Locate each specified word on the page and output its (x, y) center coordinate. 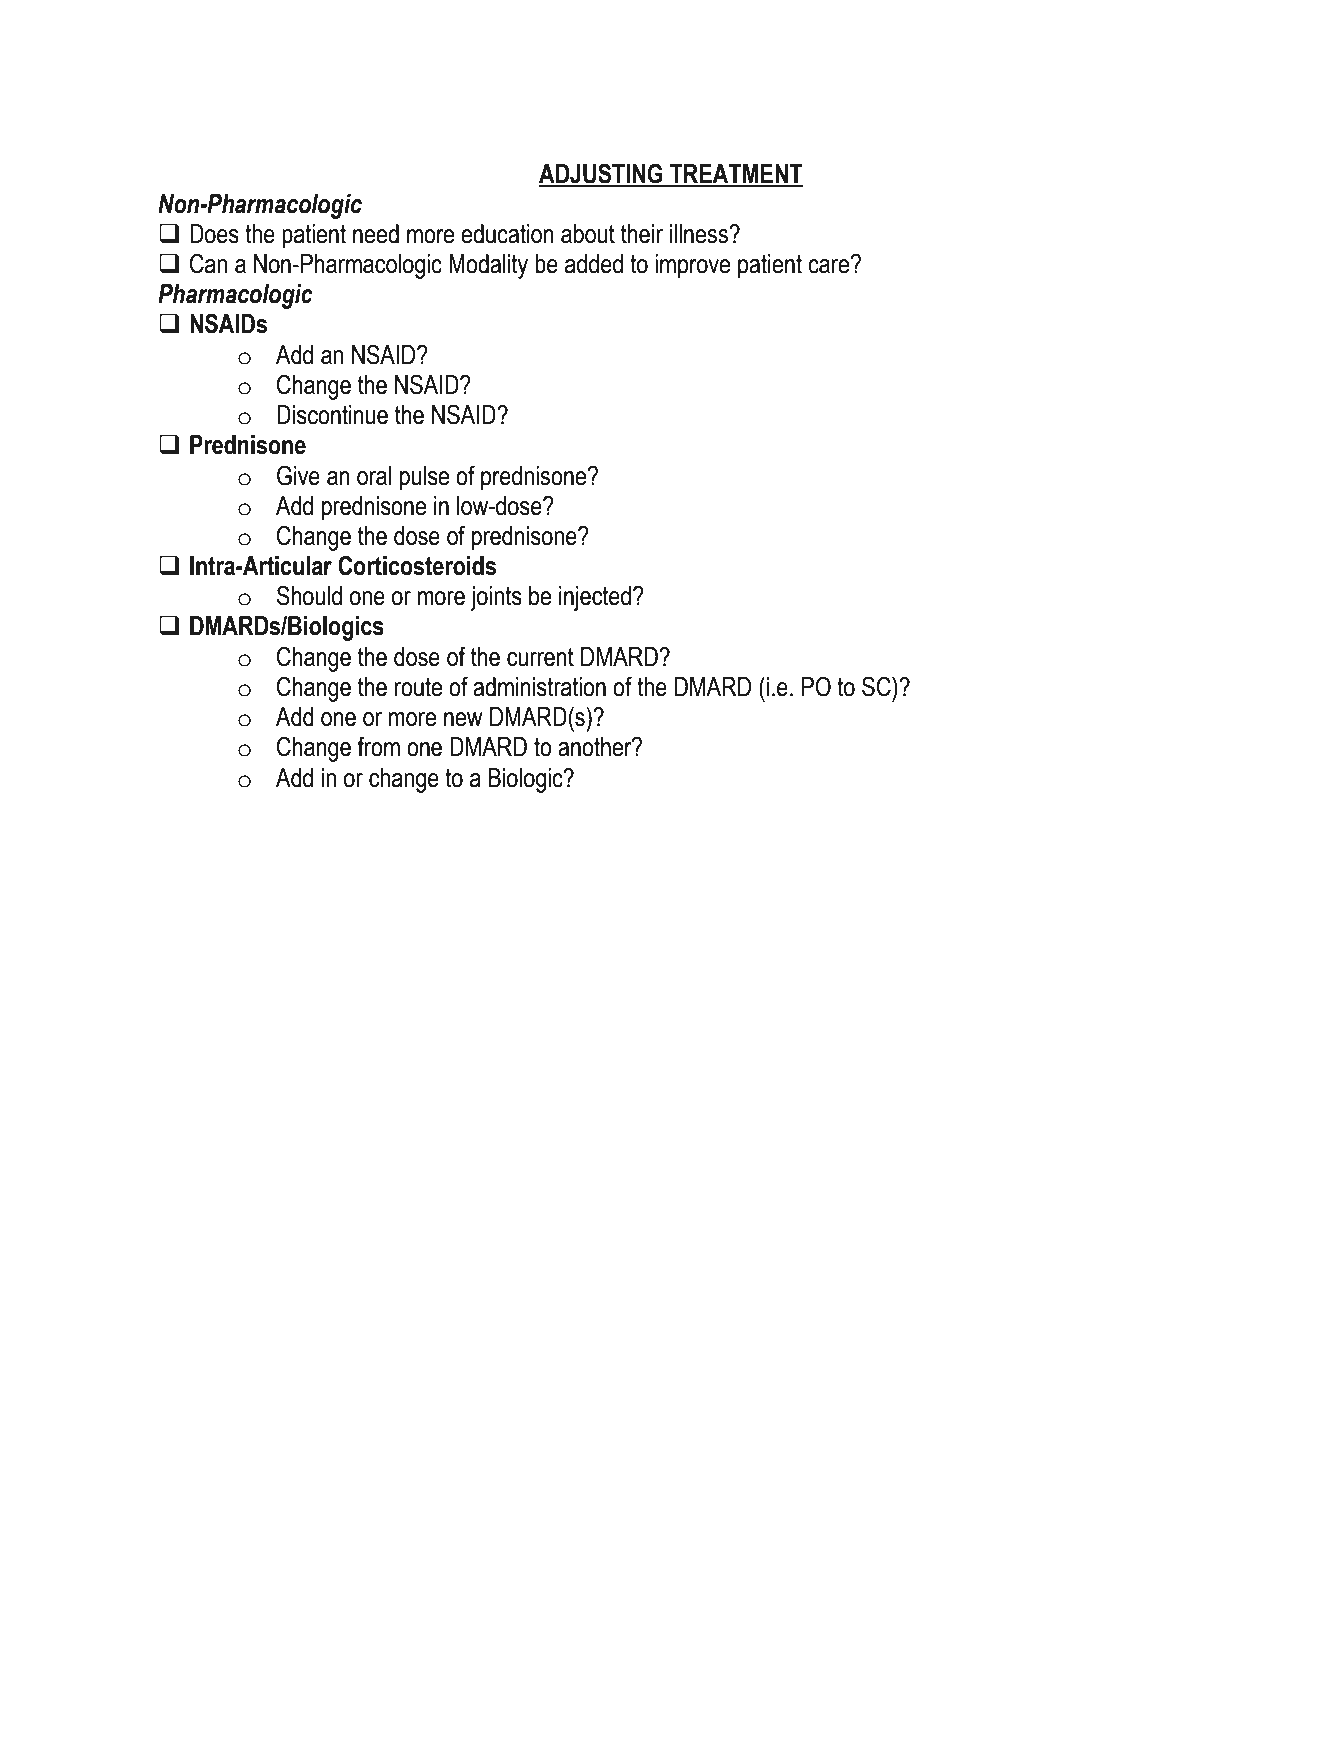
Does (214, 234)
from (378, 746)
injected (595, 598)
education (507, 234)
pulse (424, 478)
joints (496, 598)
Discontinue (332, 415)
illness (700, 234)
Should (309, 595)
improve (692, 266)
